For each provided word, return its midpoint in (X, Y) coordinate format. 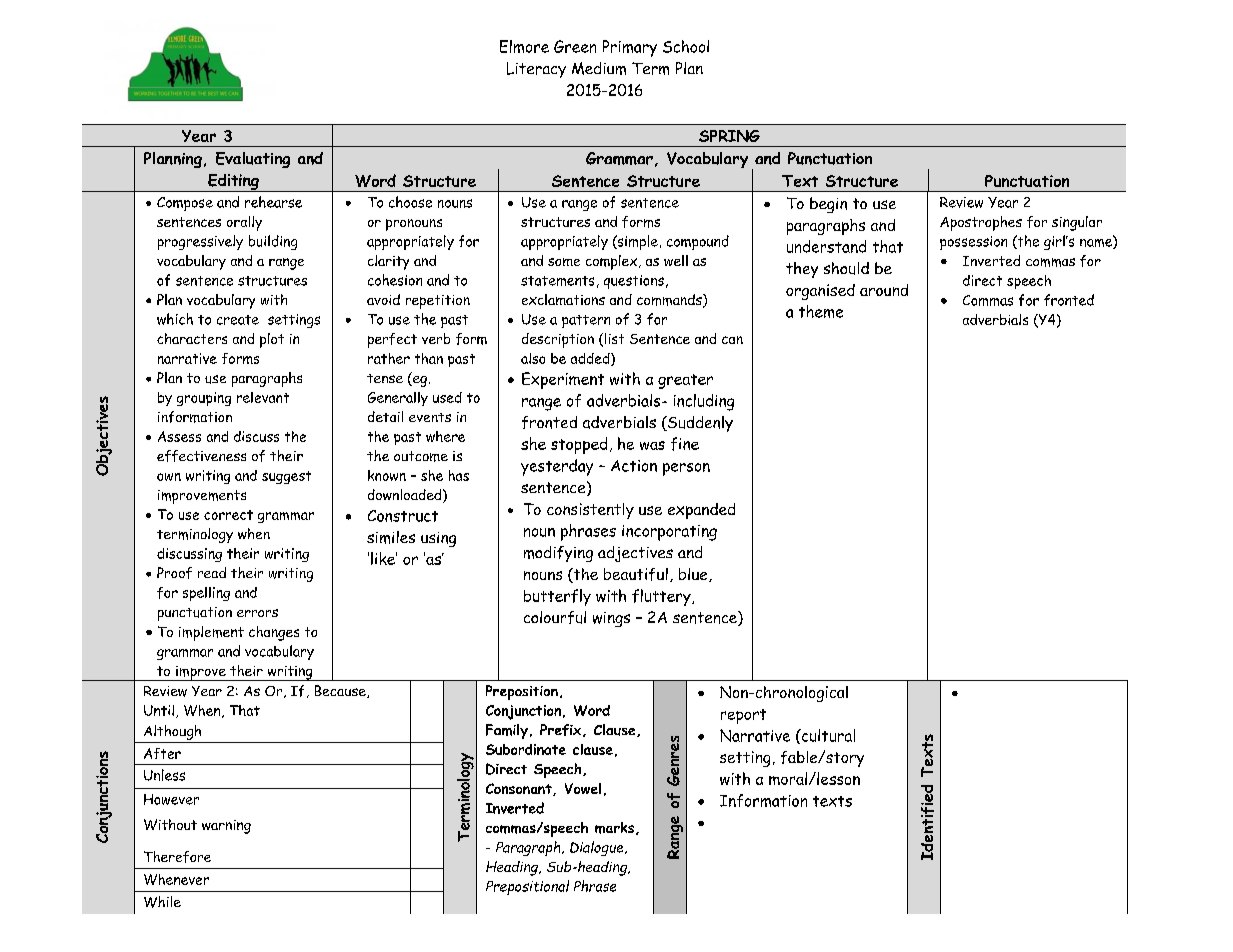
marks (614, 828)
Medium (599, 68)
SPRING (729, 136)
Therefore (177, 857)
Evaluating (253, 160)
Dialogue (598, 848)
